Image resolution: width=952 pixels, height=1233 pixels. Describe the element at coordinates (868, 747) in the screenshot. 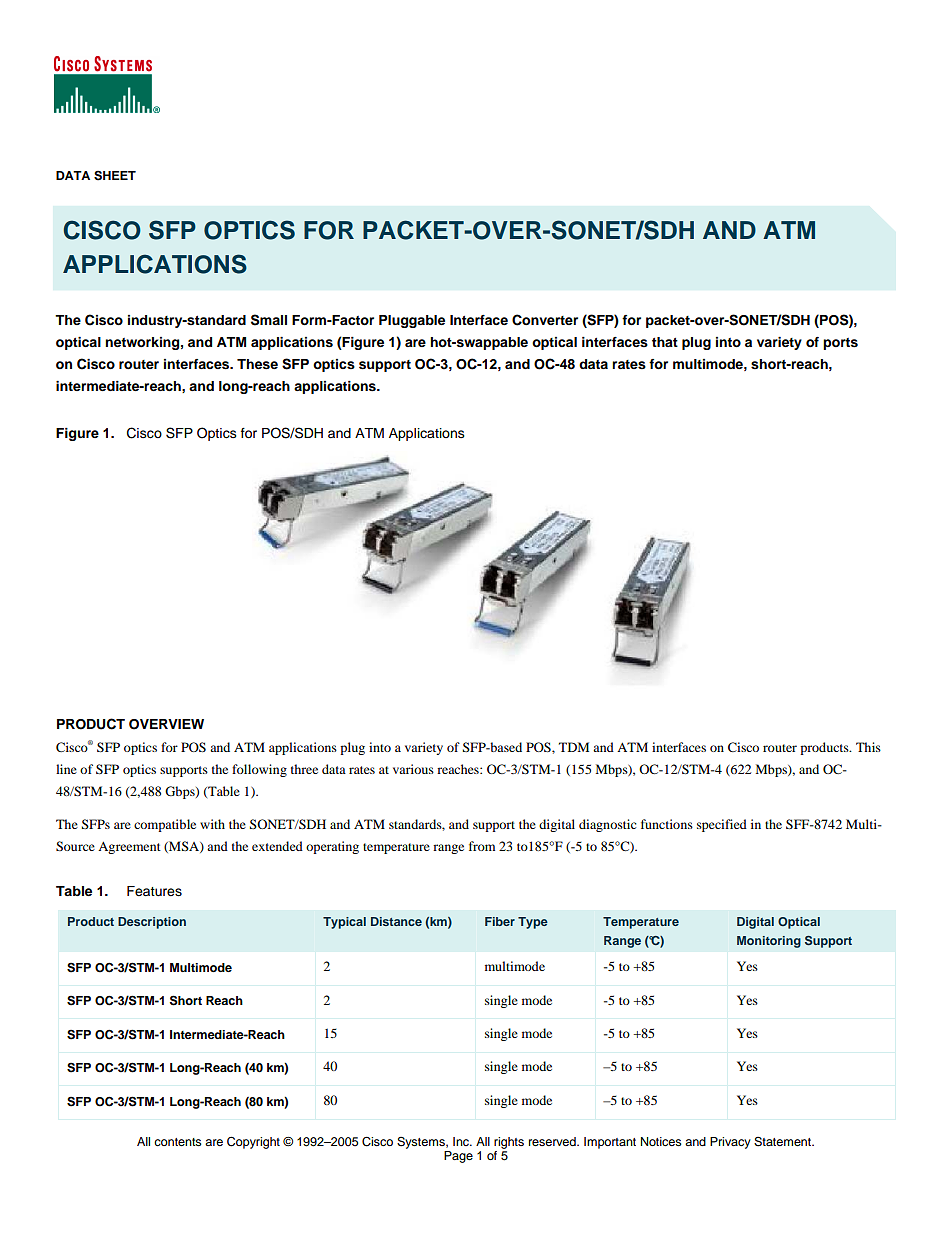

I see `This` at that location.
